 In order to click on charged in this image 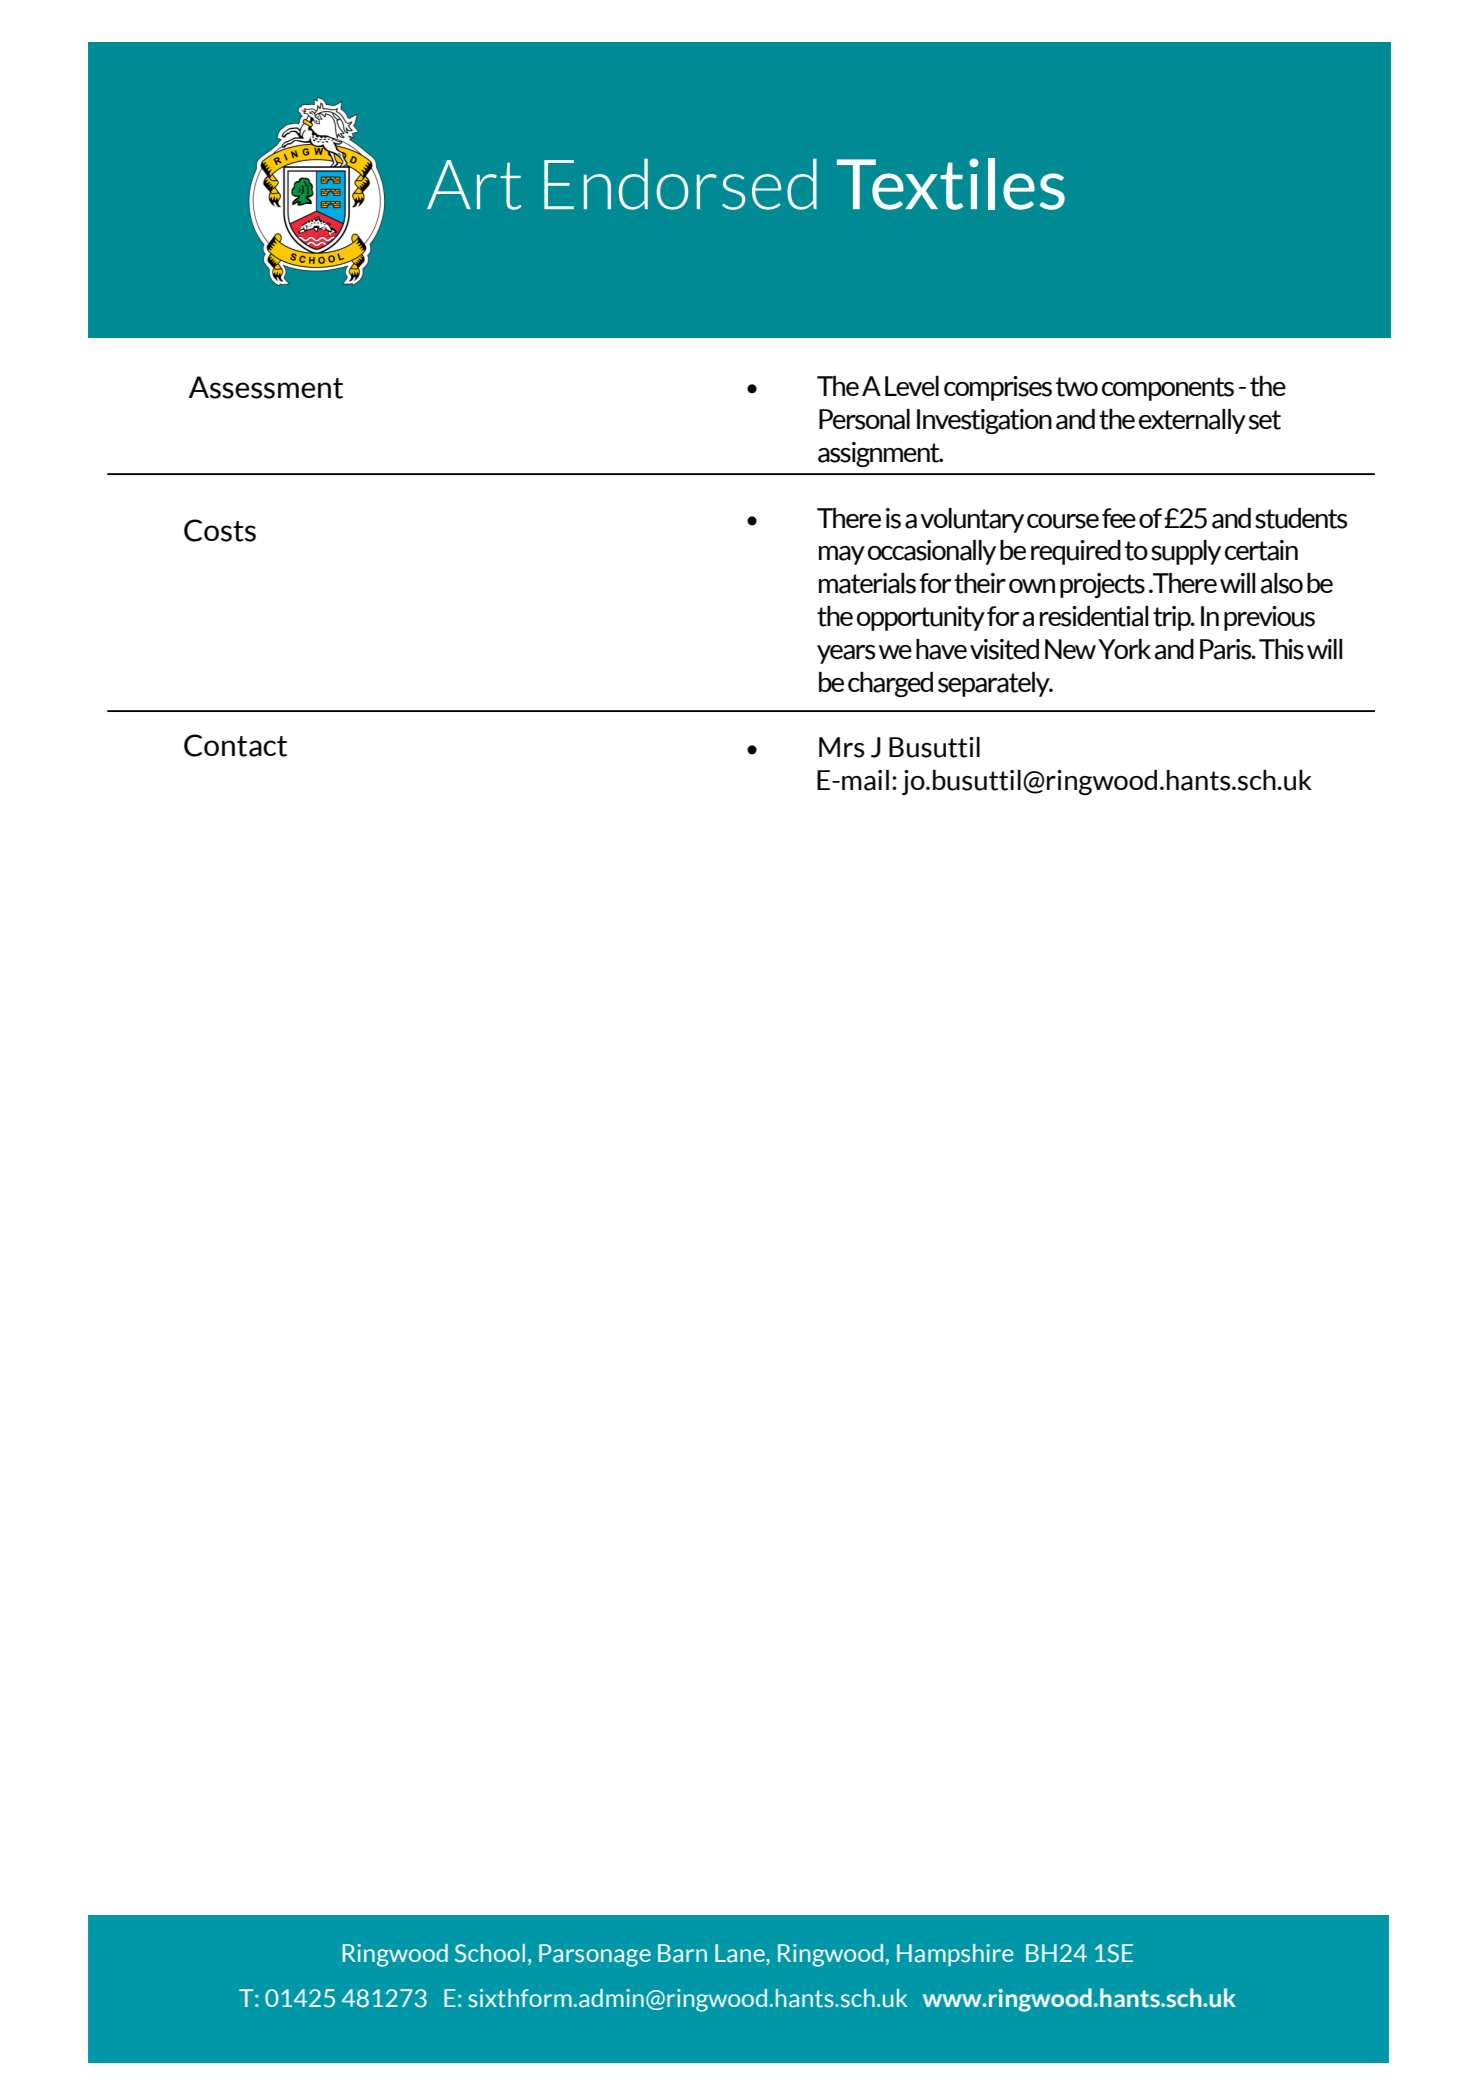, I will do `click(890, 684)`.
